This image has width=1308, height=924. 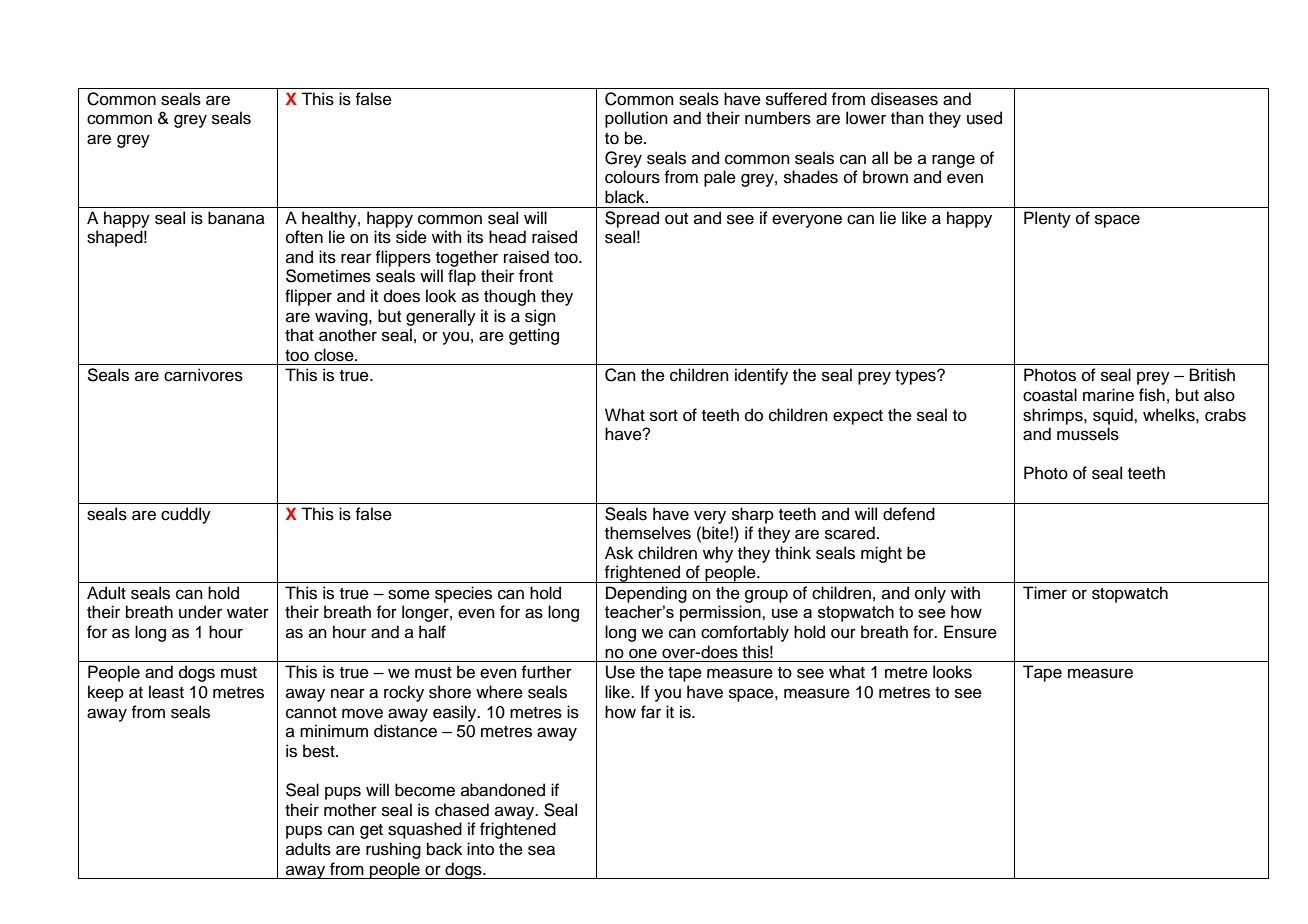 What do you see at coordinates (480, 849) in the image?
I see `into` at bounding box center [480, 849].
